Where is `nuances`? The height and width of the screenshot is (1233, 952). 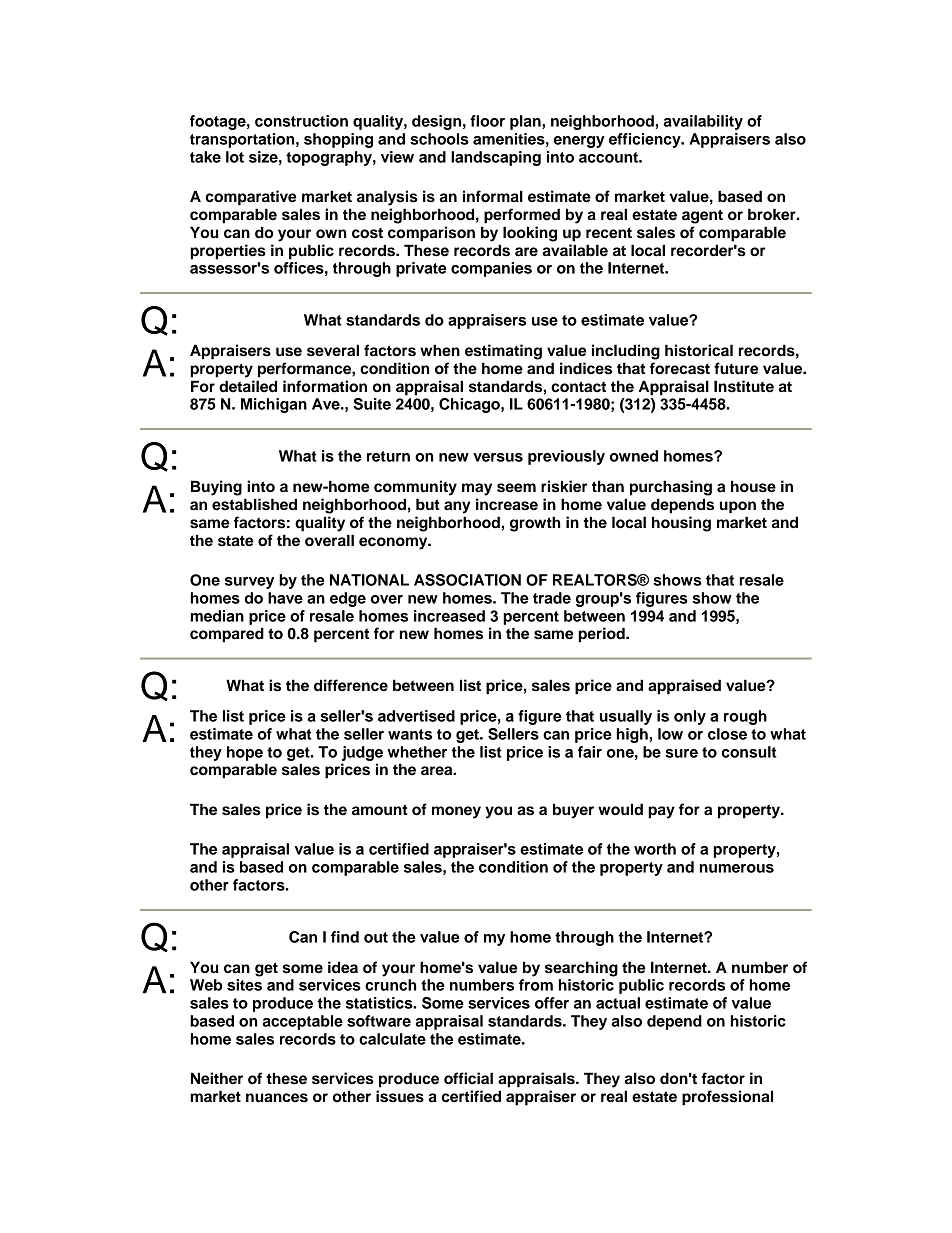 nuances is located at coordinates (277, 1098).
